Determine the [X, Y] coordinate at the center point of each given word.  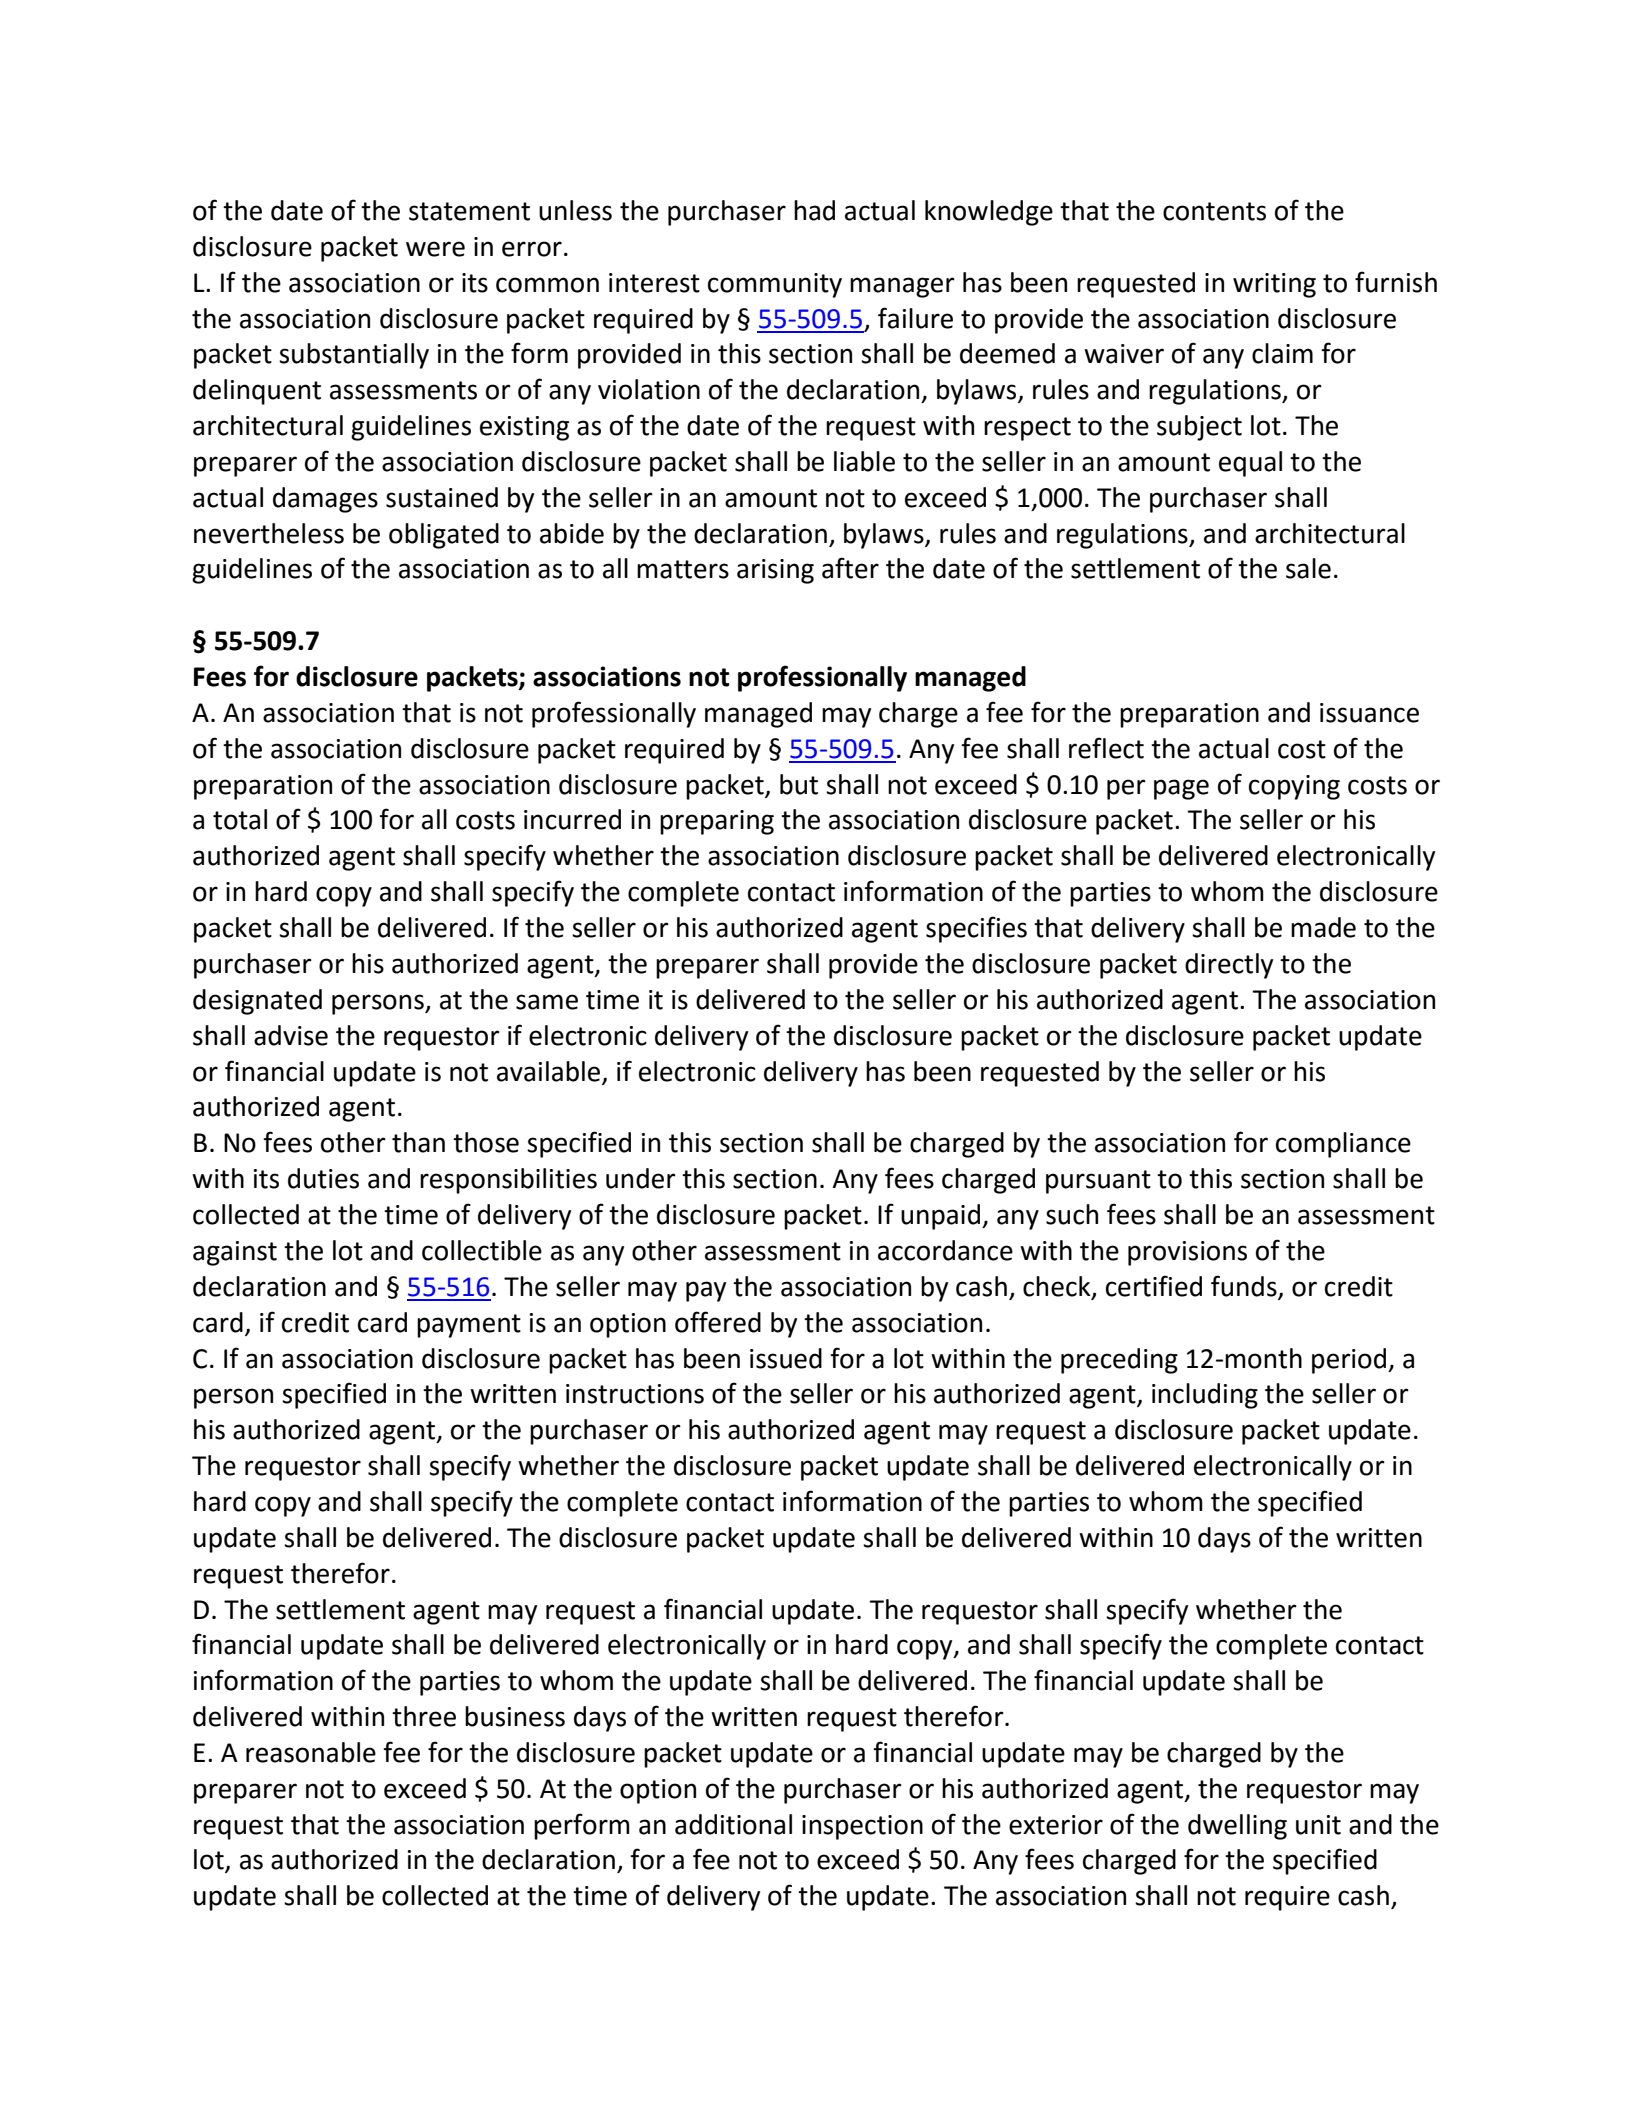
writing [1274, 285]
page [1181, 789]
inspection [862, 1827]
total [240, 819]
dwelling [1237, 1827]
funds [1244, 1286]
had [814, 210]
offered [718, 1322]
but [799, 784]
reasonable [311, 1752]
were [435, 249]
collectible [482, 1250]
